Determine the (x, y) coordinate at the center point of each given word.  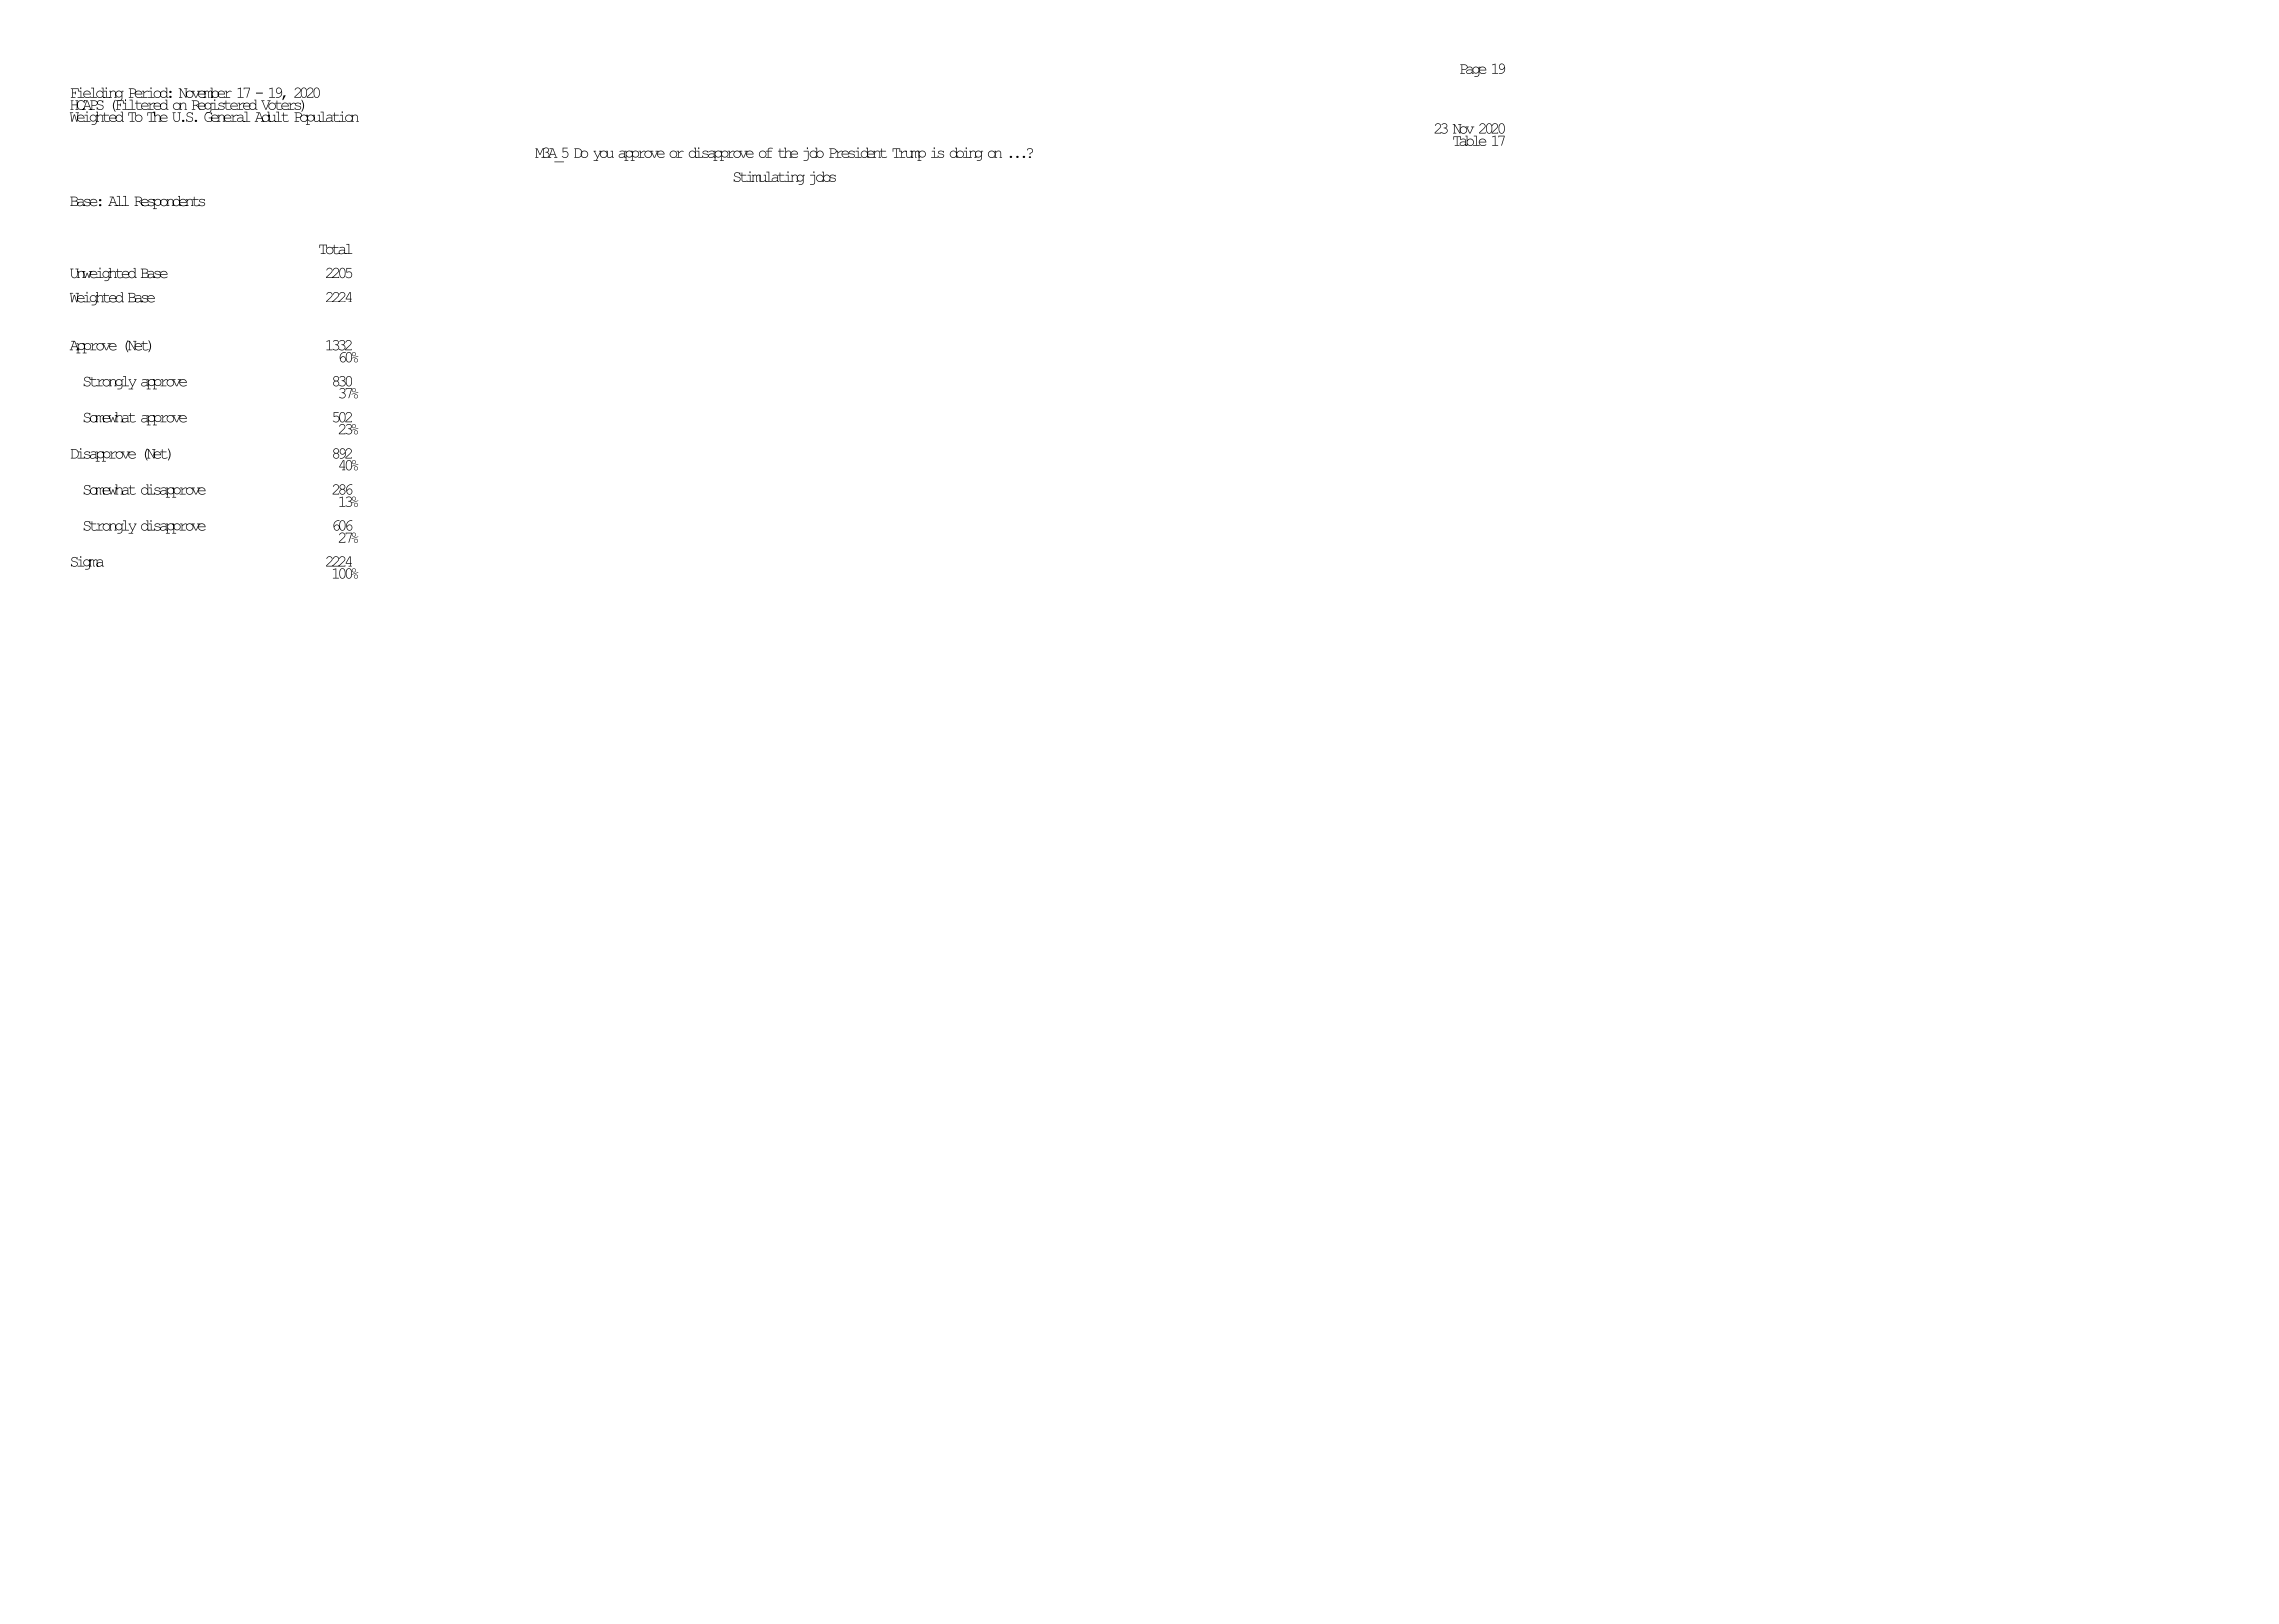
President (858, 152)
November (205, 93)
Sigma (87, 563)
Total (335, 249)
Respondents (169, 202)
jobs (823, 178)
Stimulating (769, 178)
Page (1473, 70)
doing (966, 154)
